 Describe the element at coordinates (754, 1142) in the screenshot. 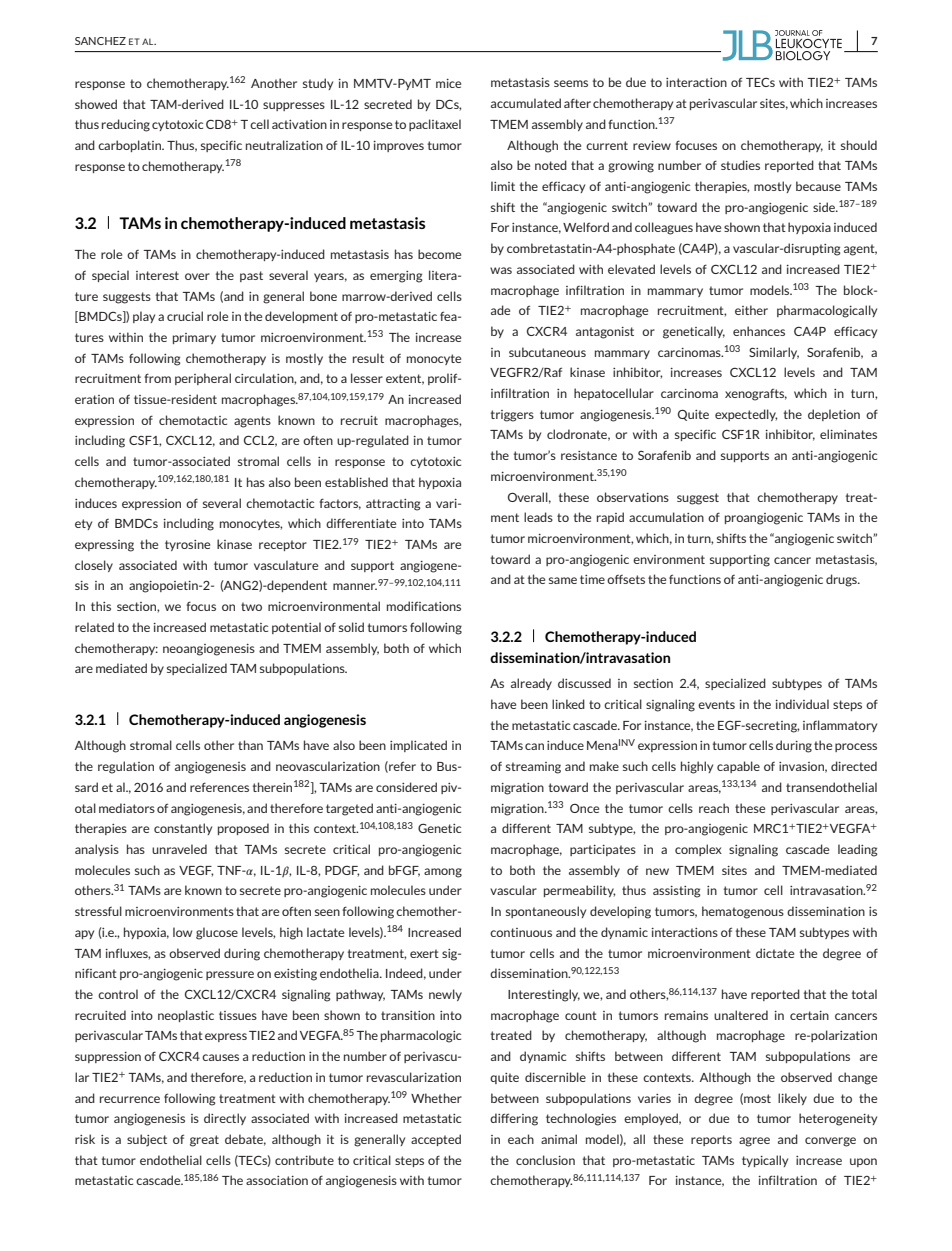

I see `agree` at that location.
